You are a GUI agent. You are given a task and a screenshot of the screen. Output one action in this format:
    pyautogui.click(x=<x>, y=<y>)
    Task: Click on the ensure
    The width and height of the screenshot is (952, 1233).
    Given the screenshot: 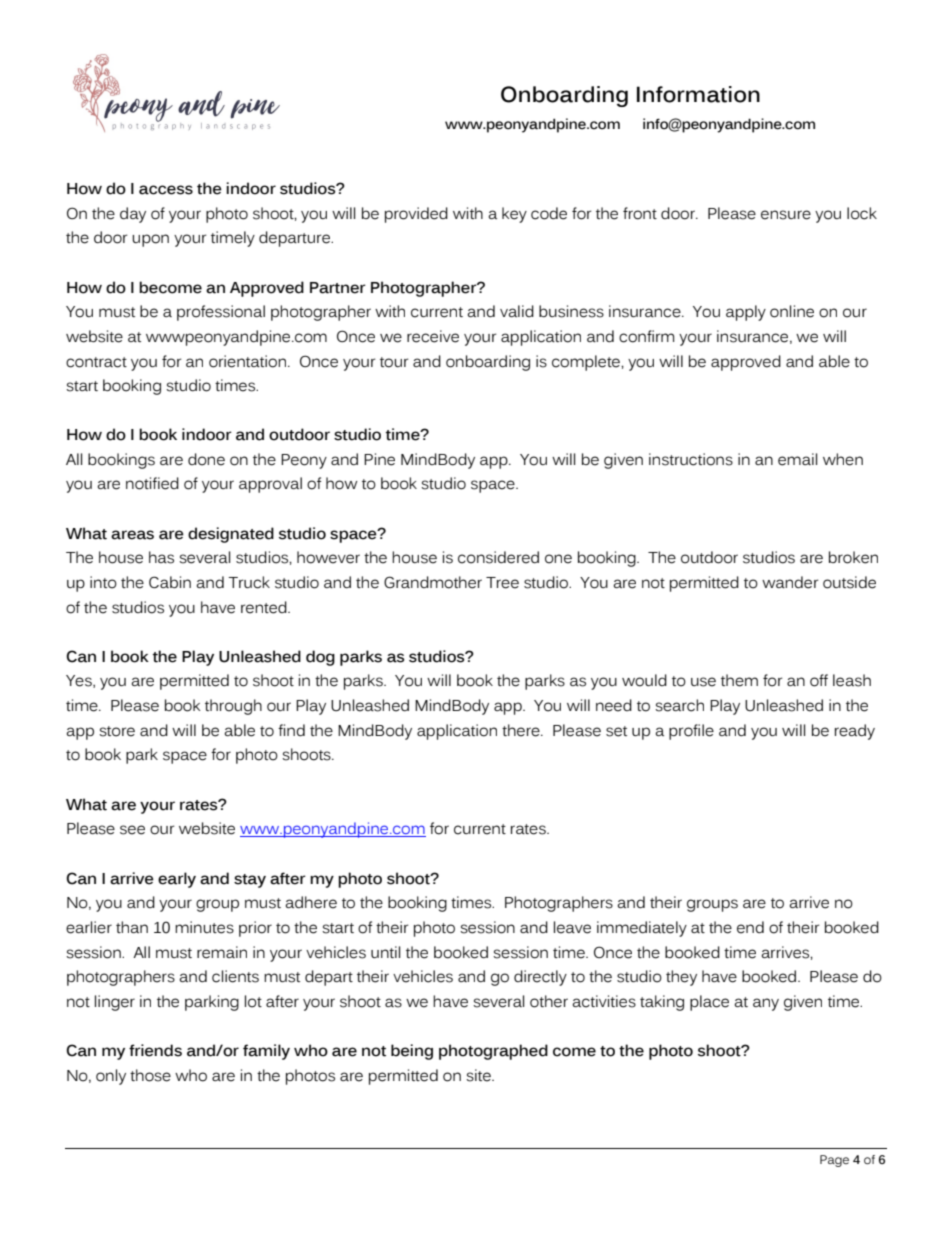 What is the action you would take?
    pyautogui.click(x=786, y=215)
